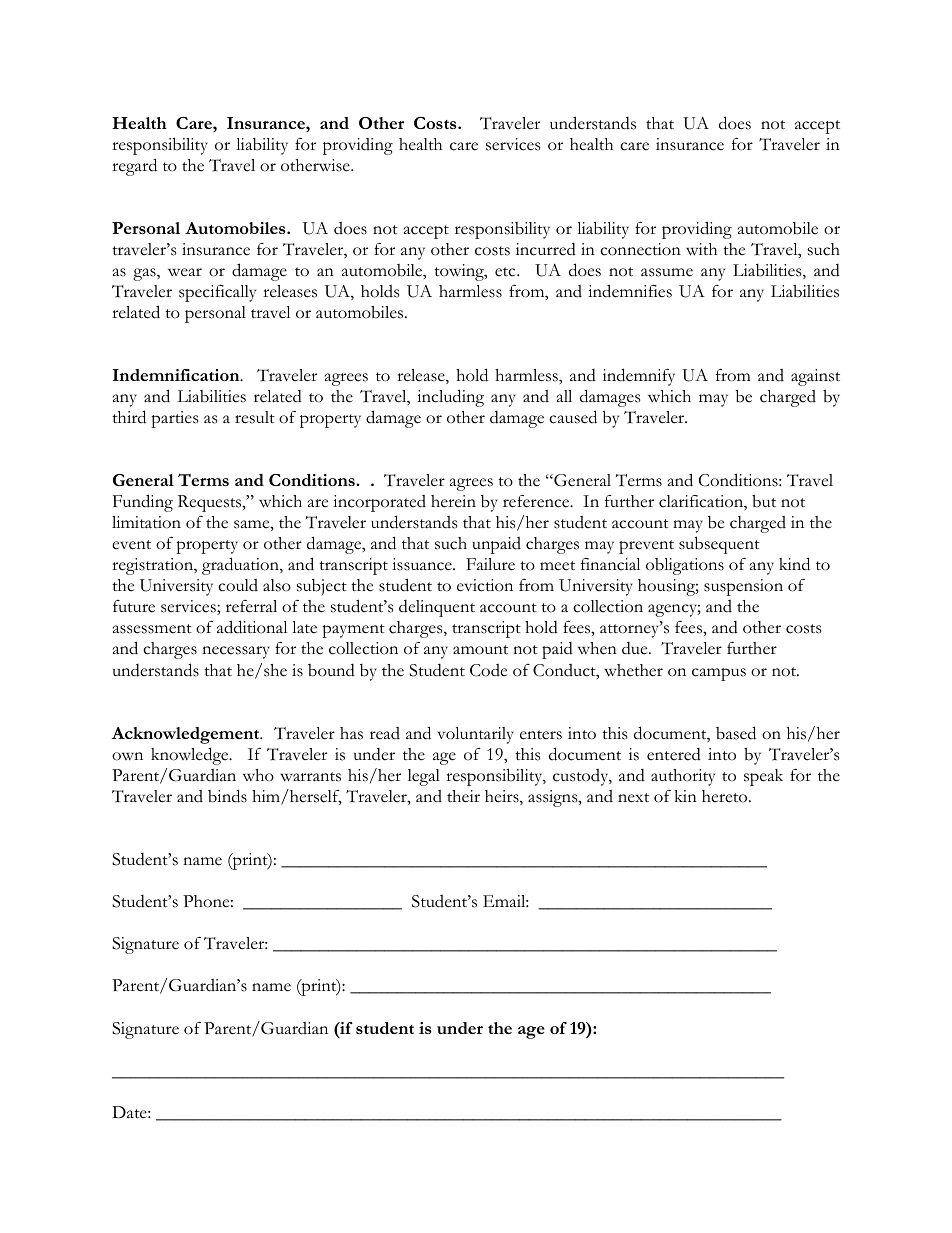  Describe the element at coordinates (764, 501) in the screenshot. I see `but` at that location.
